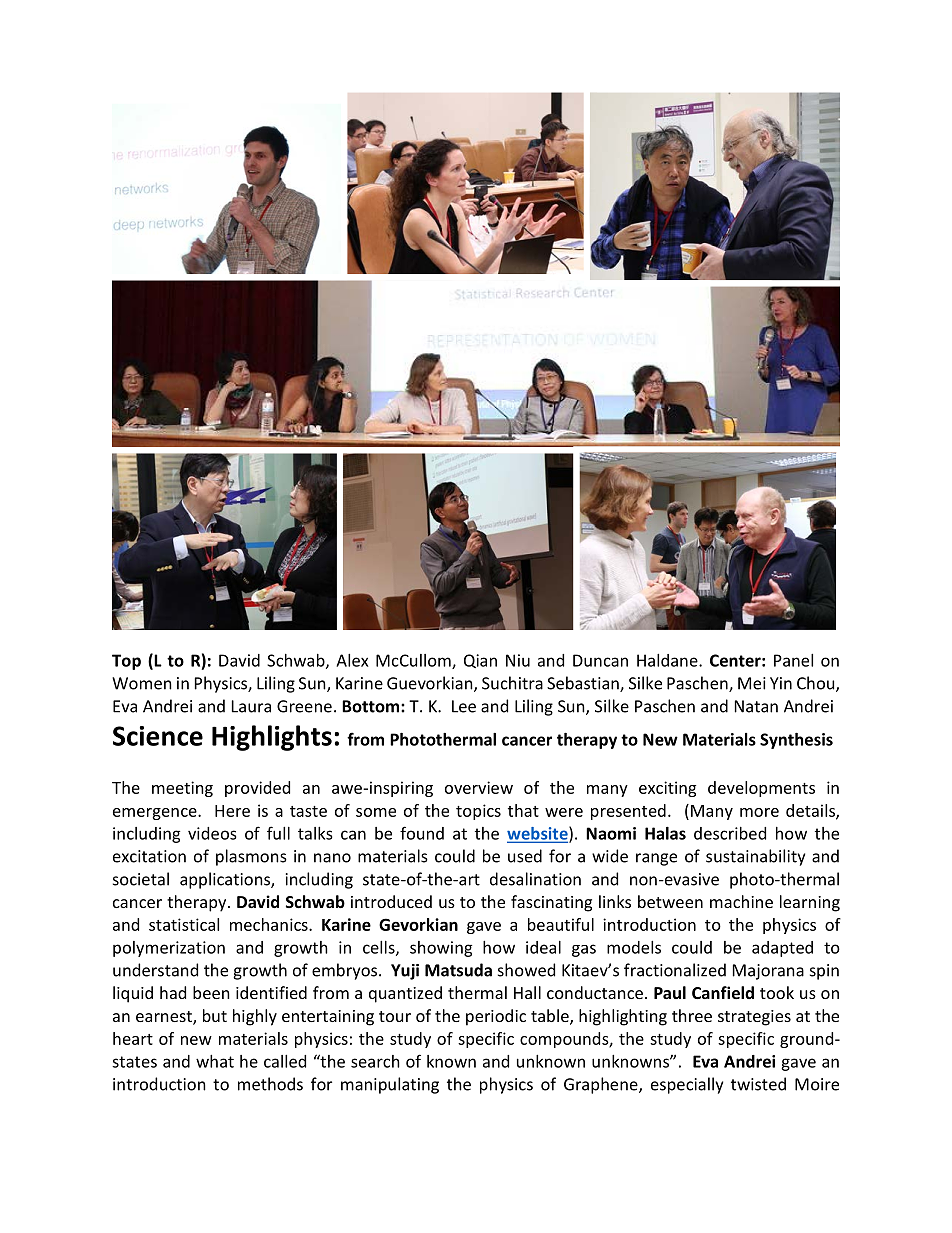  What do you see at coordinates (759, 812) in the page?
I see `more` at bounding box center [759, 812].
